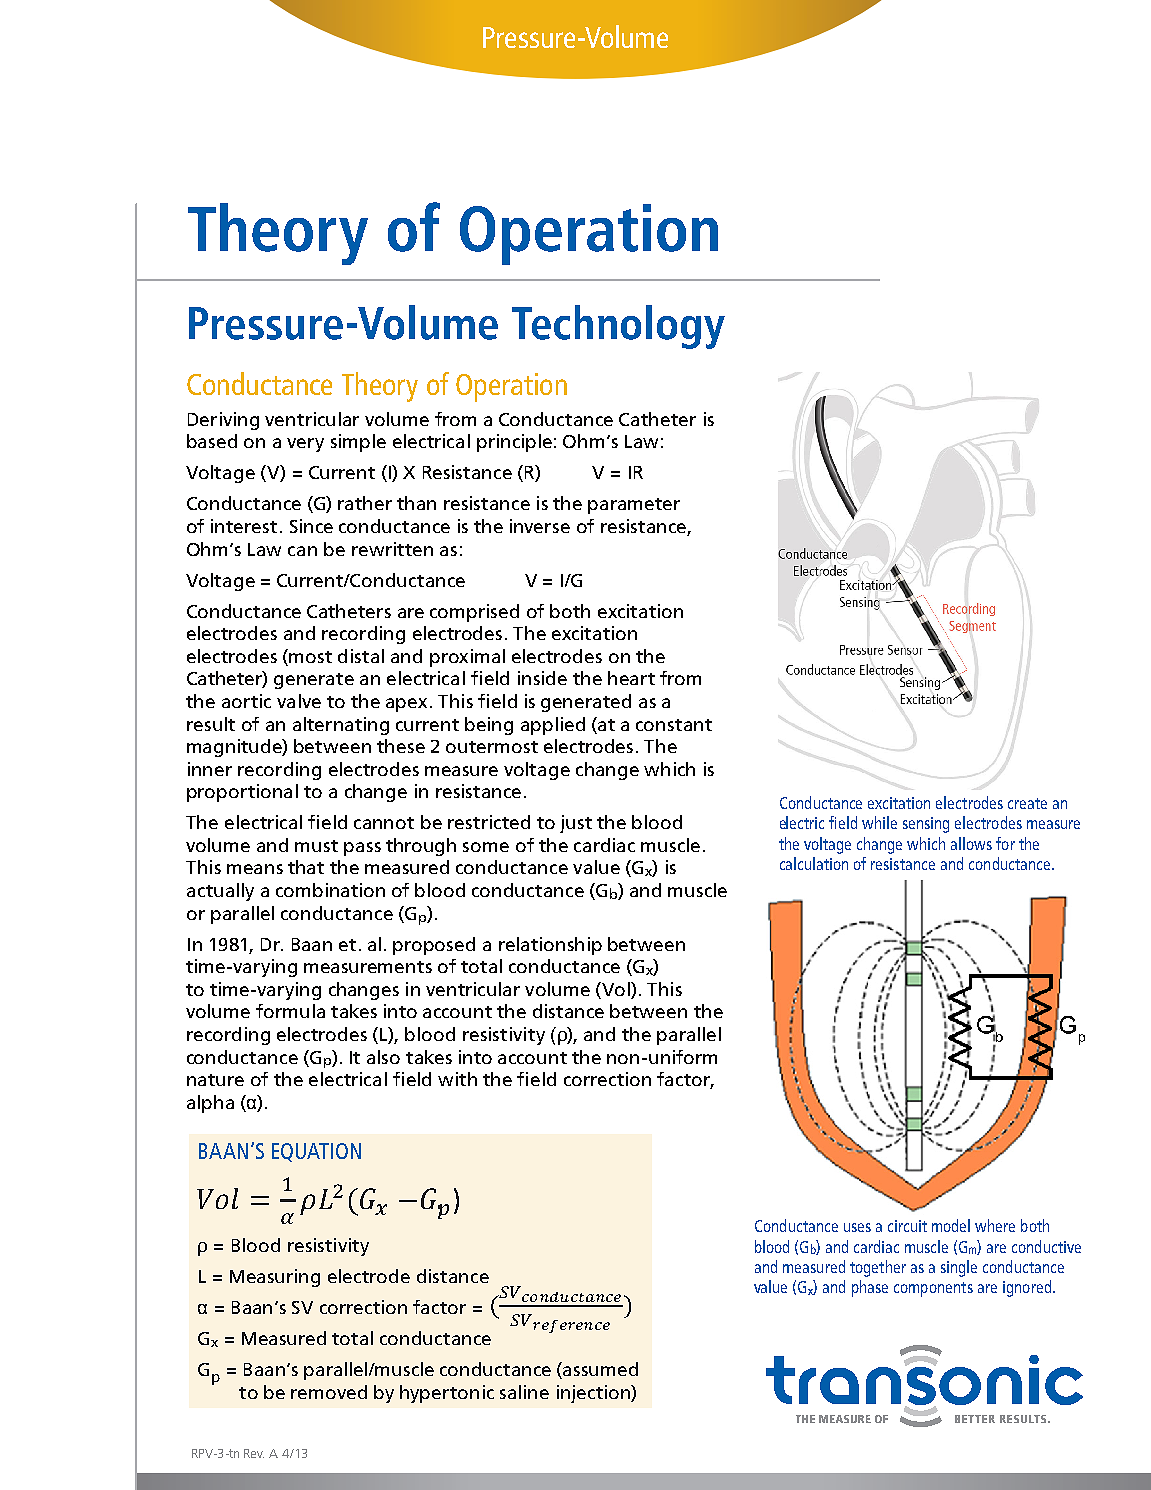 The image size is (1151, 1490). Describe the element at coordinates (857, 1227) in the screenshot. I see `uses` at that location.
